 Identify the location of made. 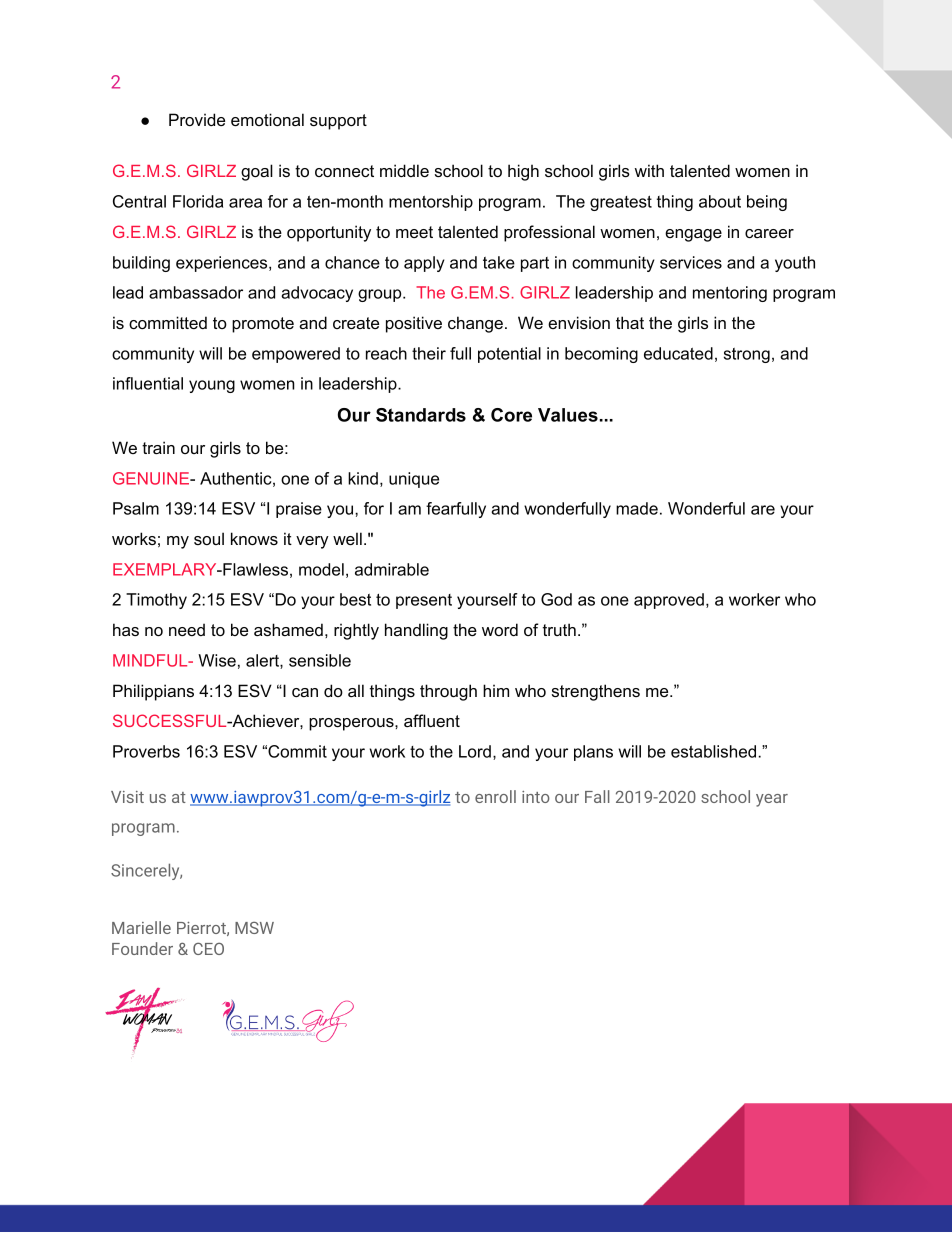
(637, 508).
